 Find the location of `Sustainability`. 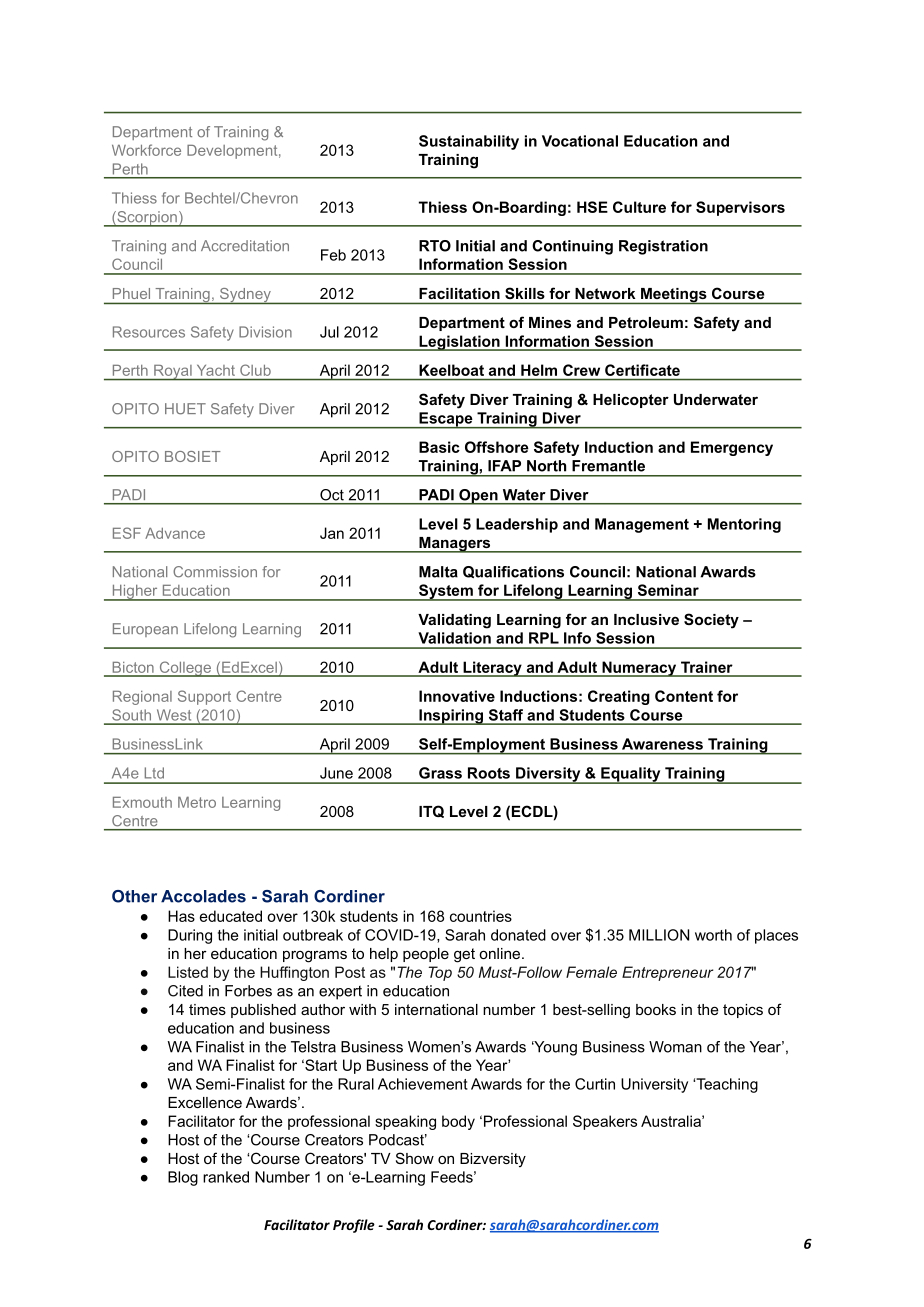

Sustainability is located at coordinates (469, 142).
